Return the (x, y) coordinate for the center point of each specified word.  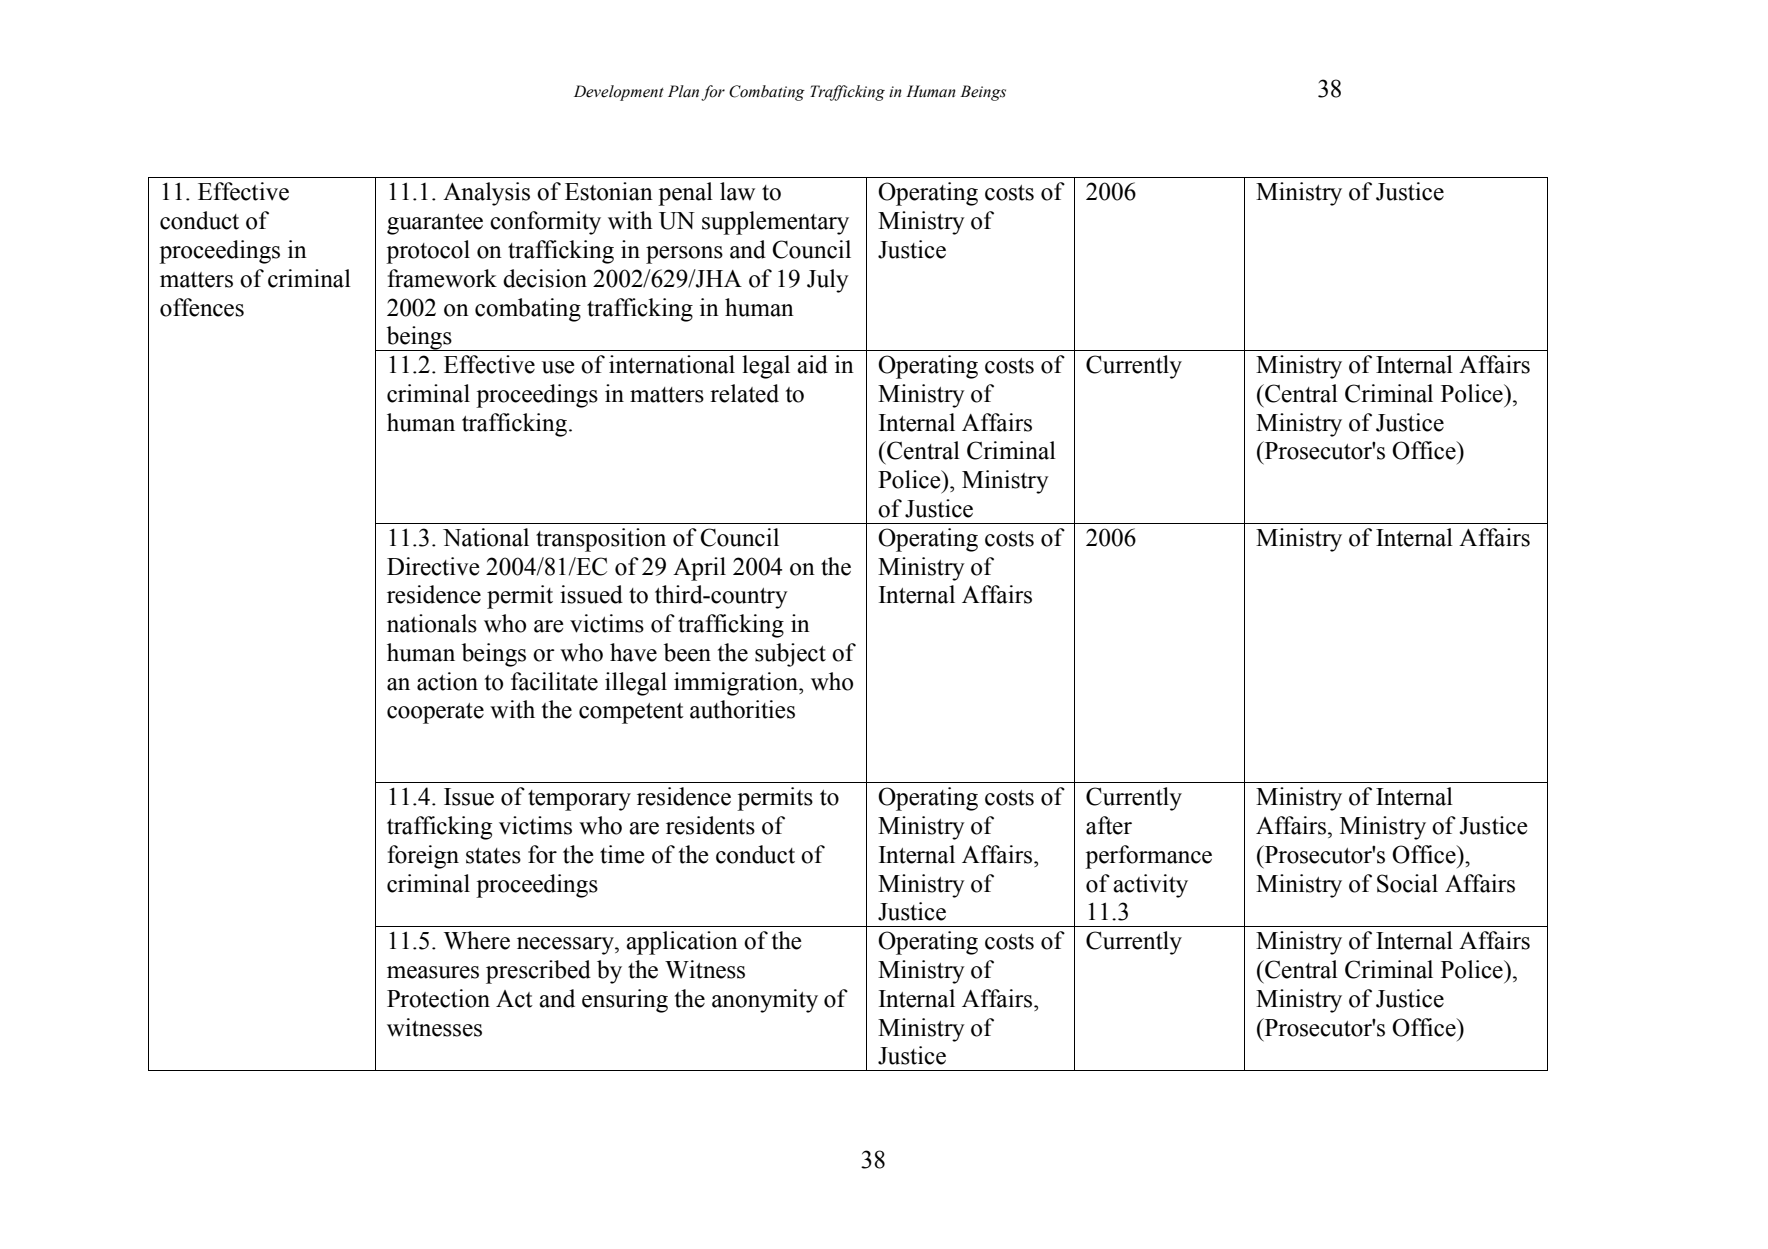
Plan (683, 91)
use (558, 367)
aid (812, 364)
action (447, 681)
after (1109, 825)
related (744, 393)
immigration (737, 684)
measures (433, 972)
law (737, 191)
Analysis (486, 194)
